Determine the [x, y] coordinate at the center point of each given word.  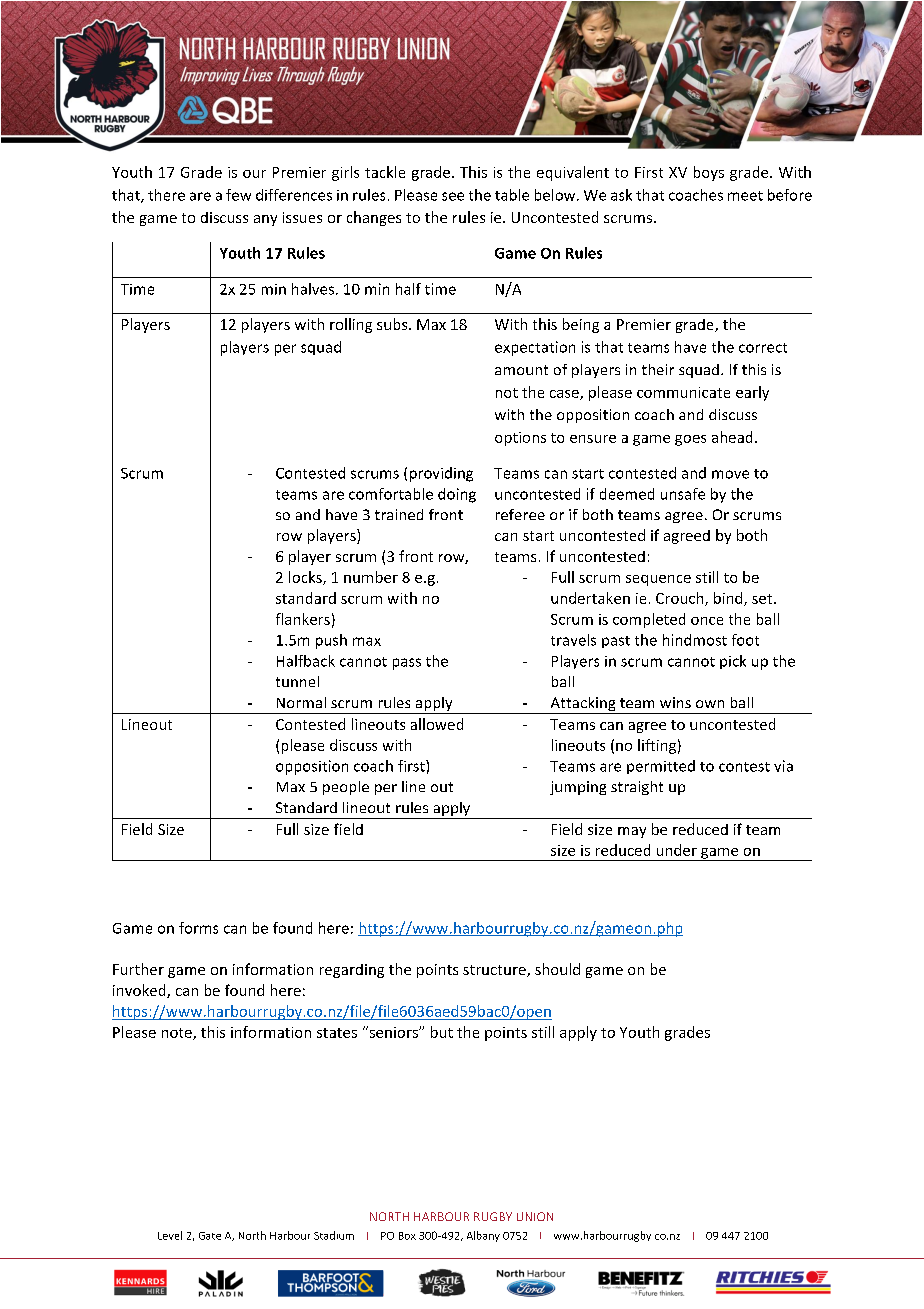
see [453, 196]
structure [495, 971]
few [238, 195]
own [710, 704]
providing [441, 474]
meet [745, 196]
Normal [301, 702]
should [557, 969]
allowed [437, 724]
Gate [210, 1236]
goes [690, 440]
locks [306, 578]
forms [198, 928]
